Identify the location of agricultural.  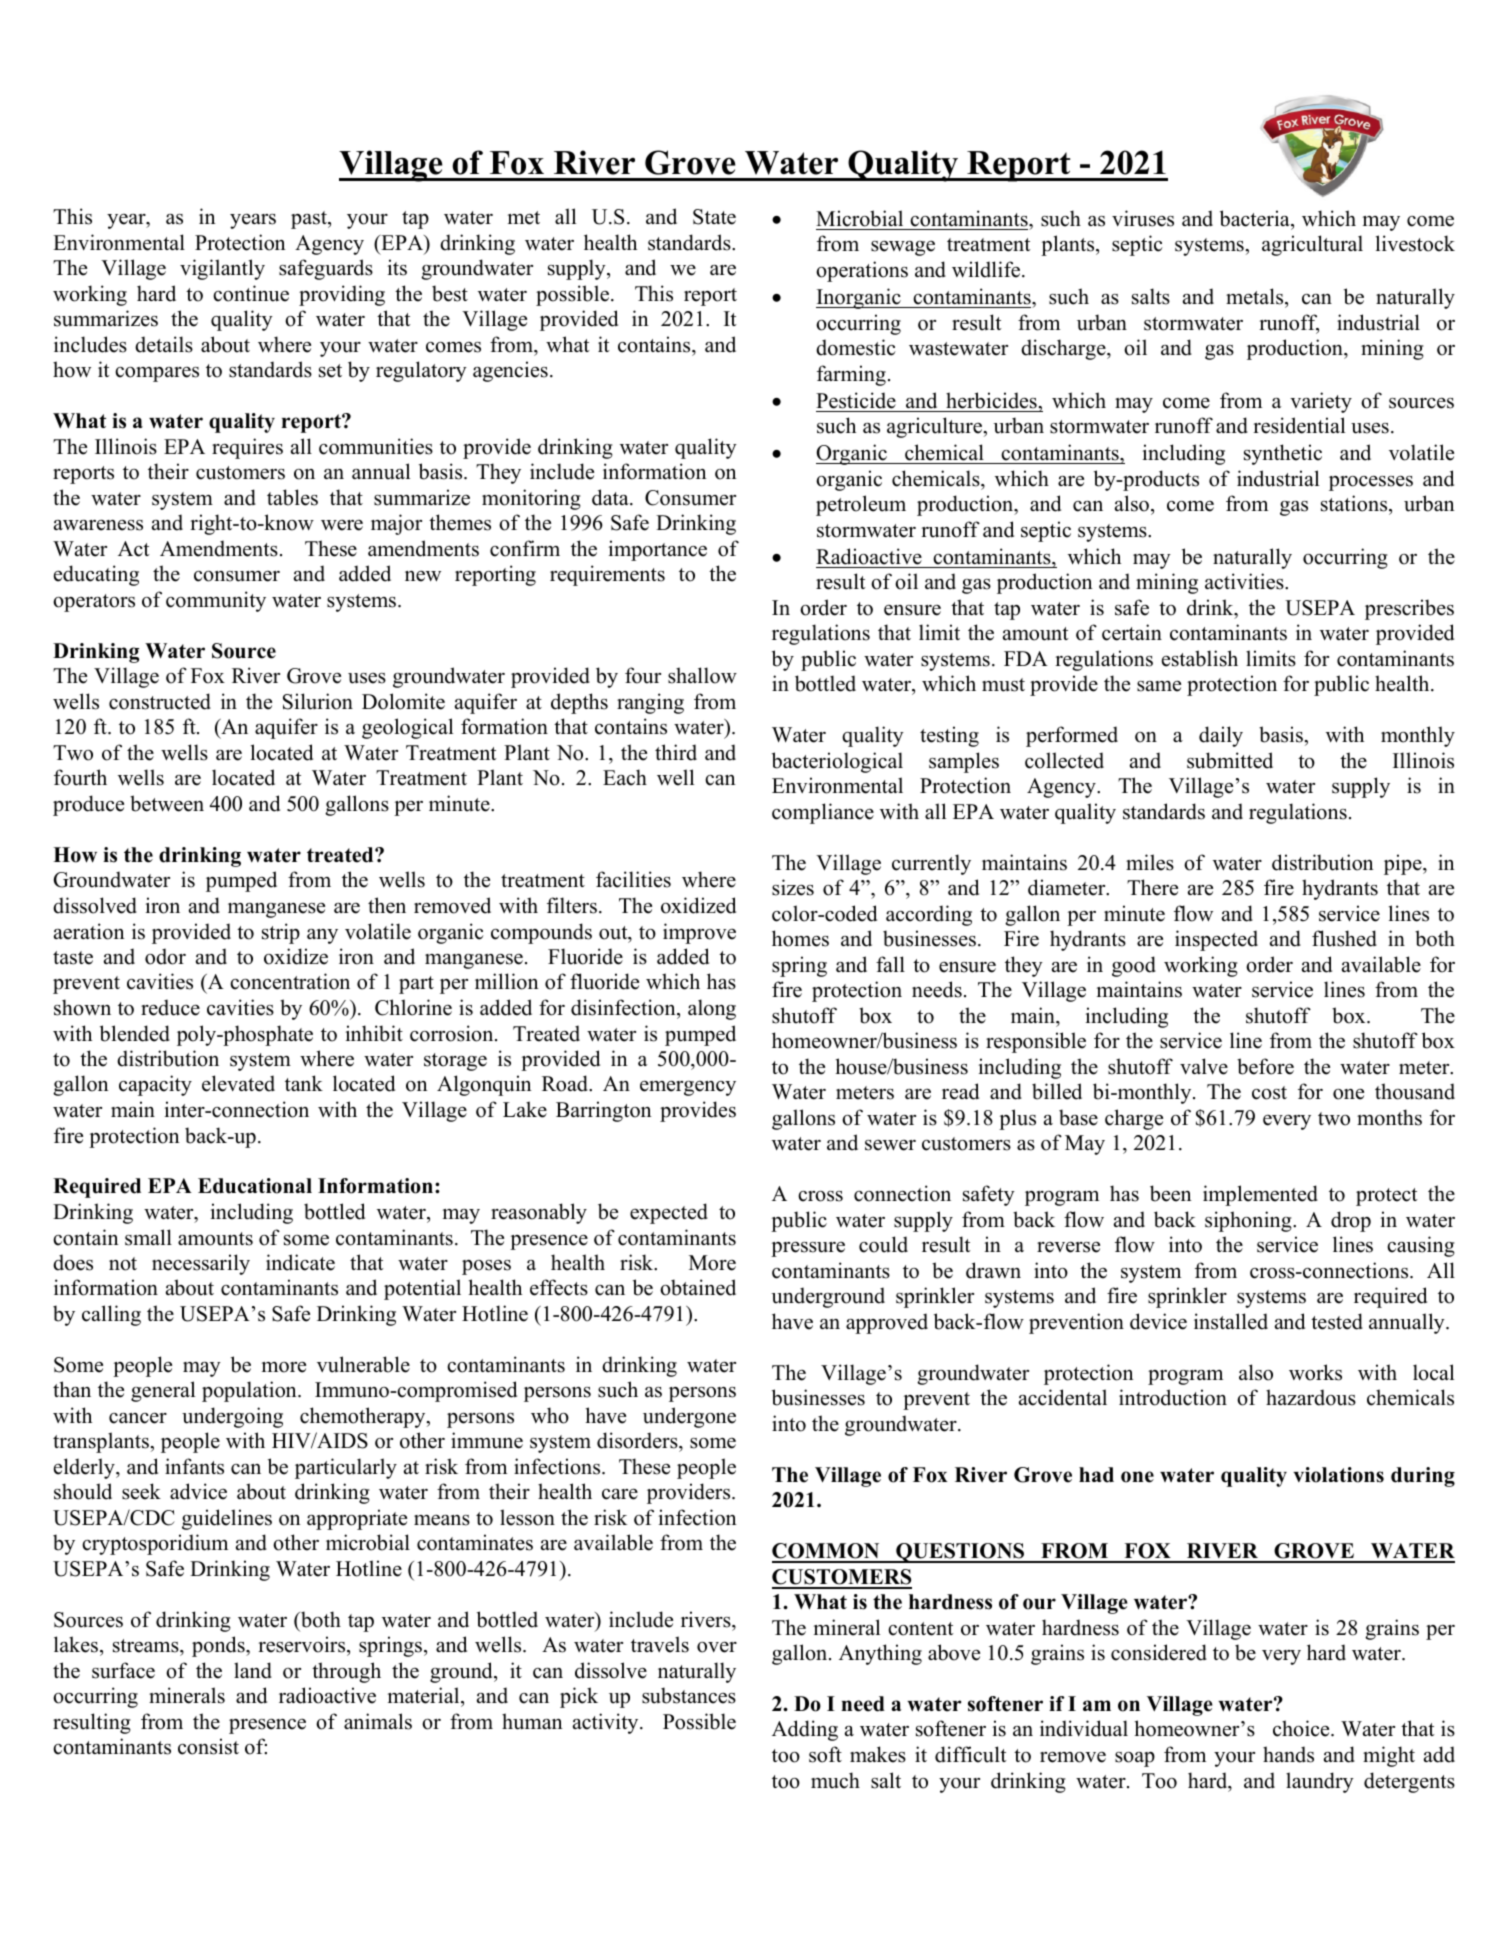
(1312, 245).
